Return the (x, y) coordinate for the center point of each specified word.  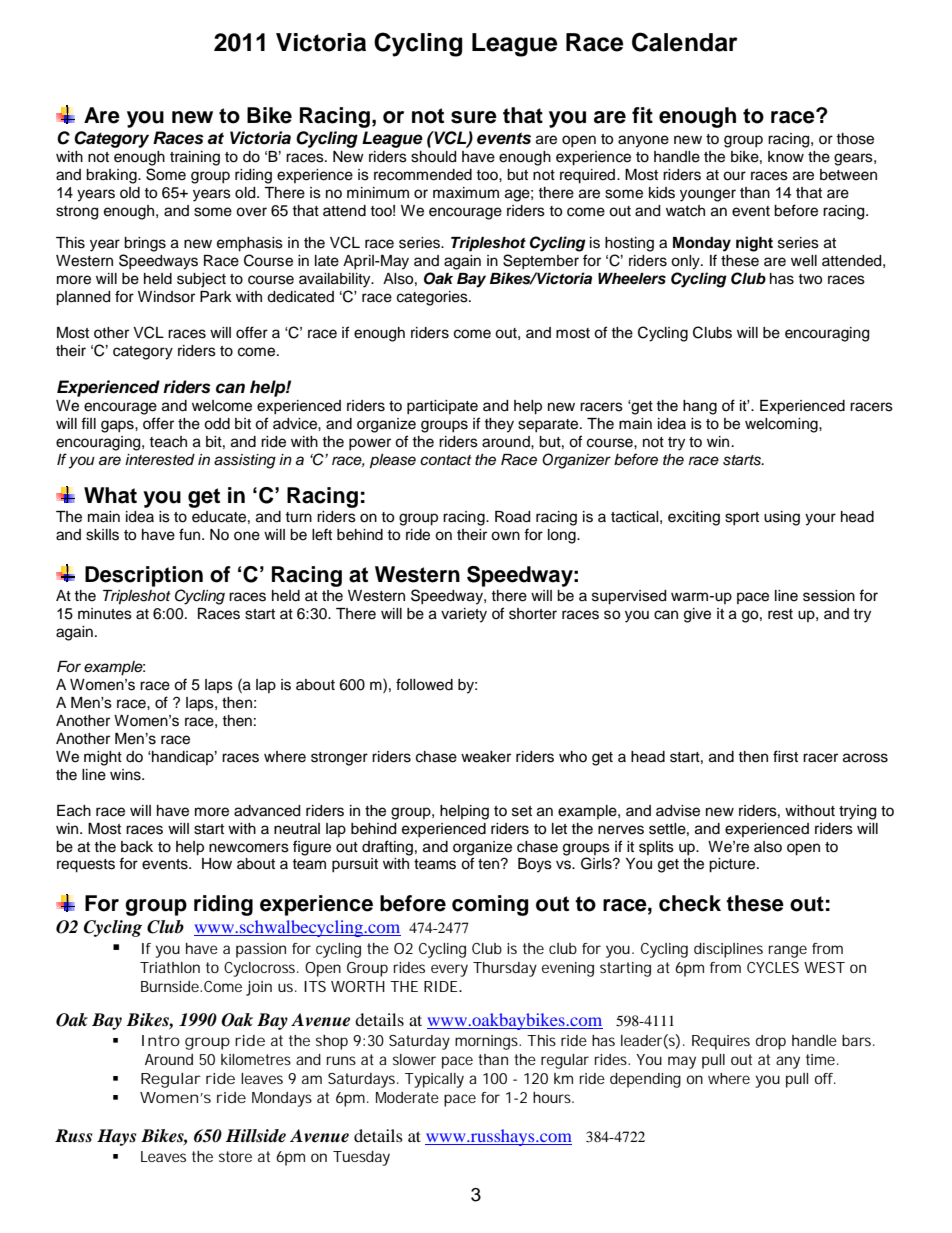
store (235, 1156)
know (786, 157)
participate (442, 407)
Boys (535, 865)
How (217, 864)
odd (217, 424)
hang (700, 407)
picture (733, 865)
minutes (105, 614)
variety (464, 615)
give (697, 615)
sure (474, 117)
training (195, 158)
